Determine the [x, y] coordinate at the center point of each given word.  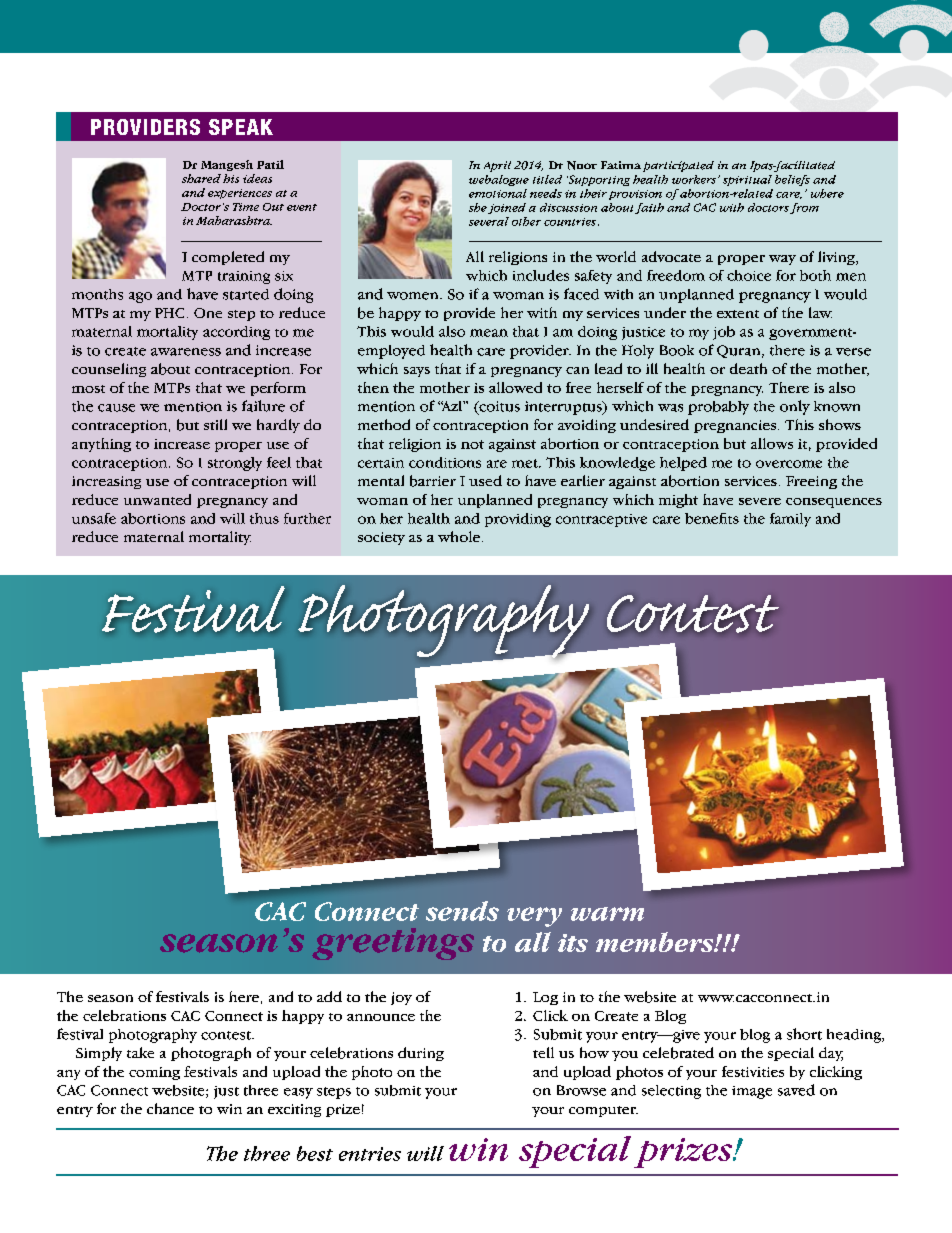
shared [201, 178]
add [329, 996]
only [795, 407]
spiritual [747, 180]
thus [264, 518]
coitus [498, 407]
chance [170, 1108]
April [497, 166]
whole [459, 536]
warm [607, 914]
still [215, 424]
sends [462, 911]
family [790, 520]
